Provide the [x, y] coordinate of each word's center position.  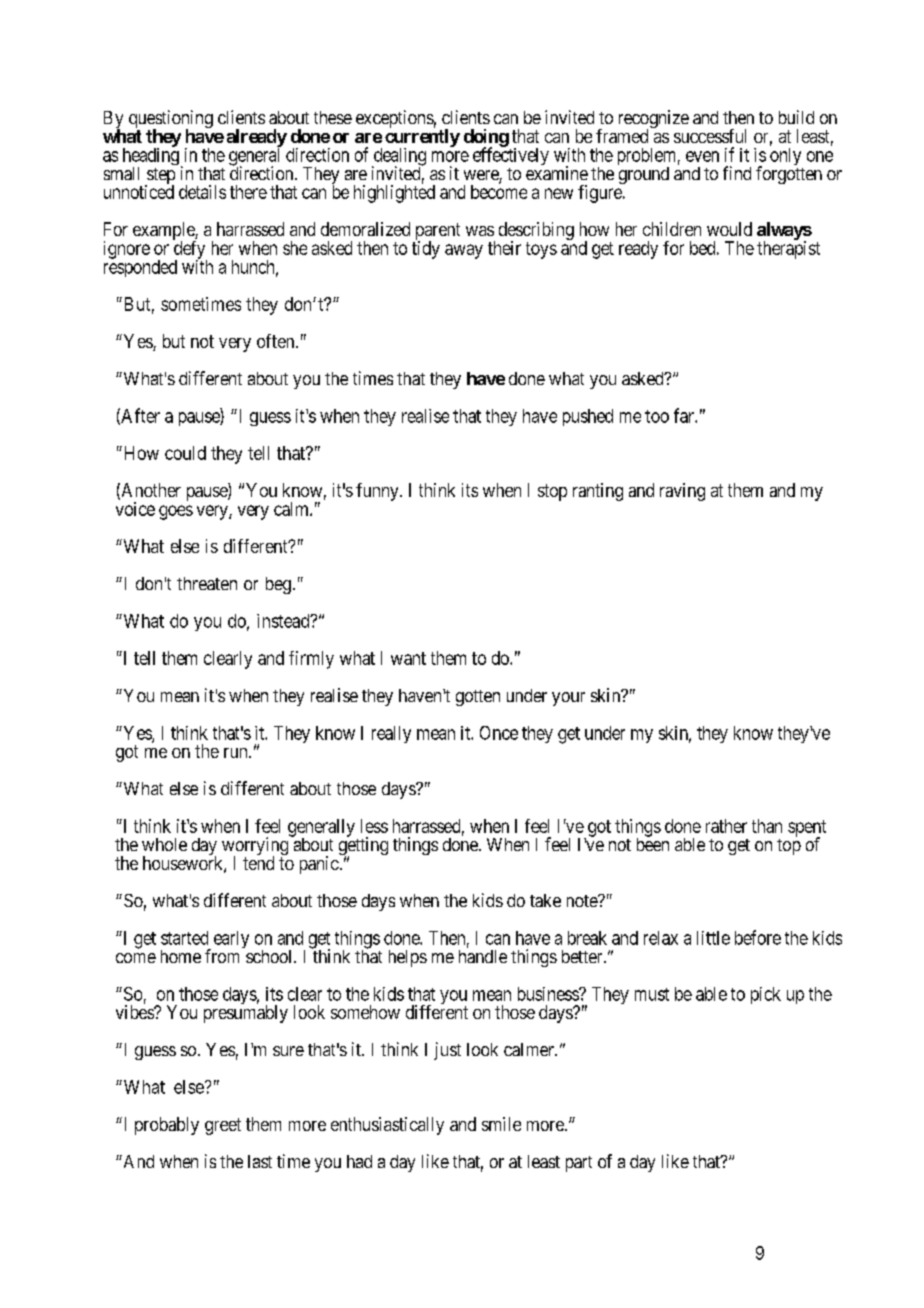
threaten [207, 583]
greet [223, 1126]
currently [422, 139]
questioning [171, 120]
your [568, 699]
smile [501, 1124]
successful [710, 136]
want [408, 658]
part [579, 1164]
